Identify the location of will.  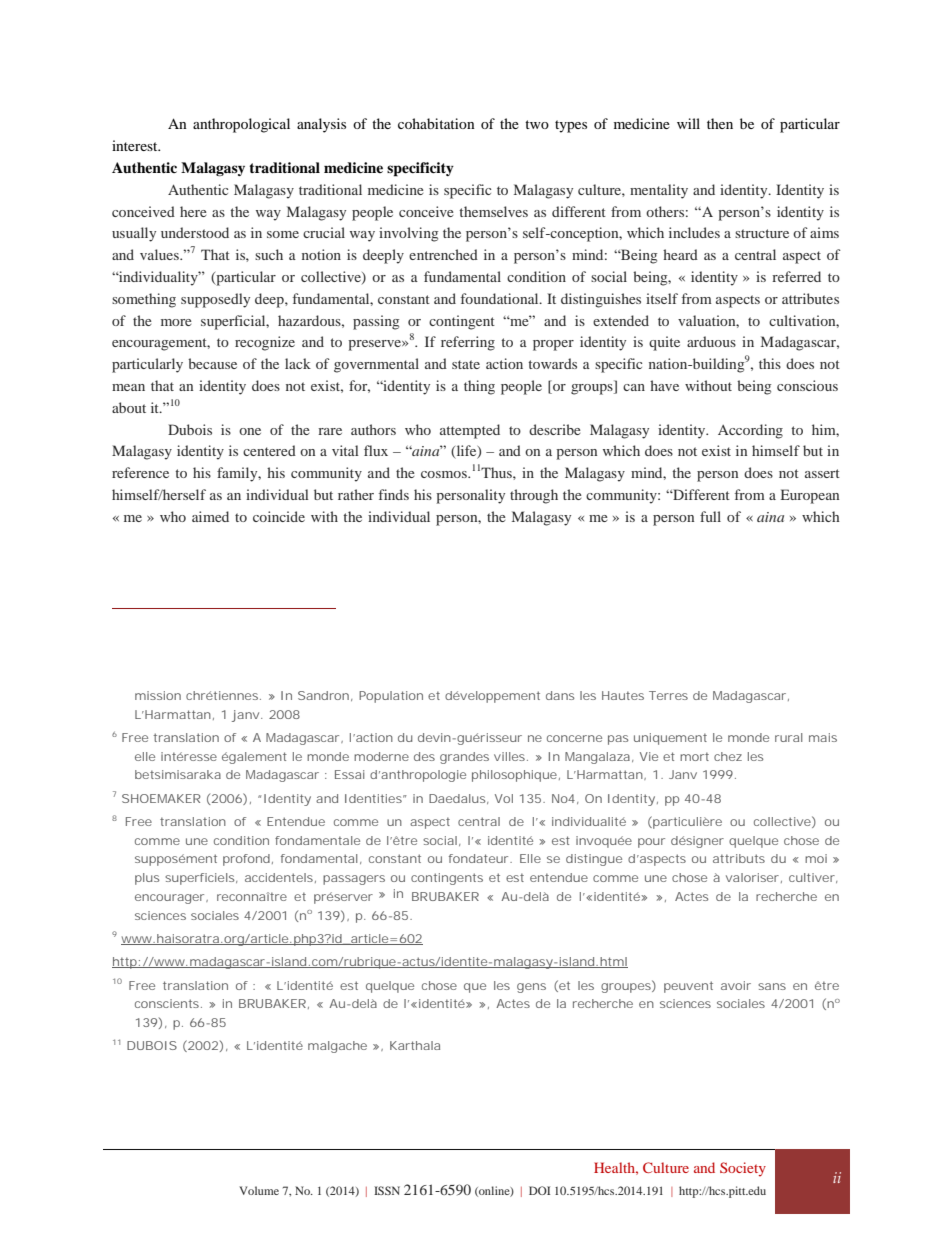
(688, 123).
